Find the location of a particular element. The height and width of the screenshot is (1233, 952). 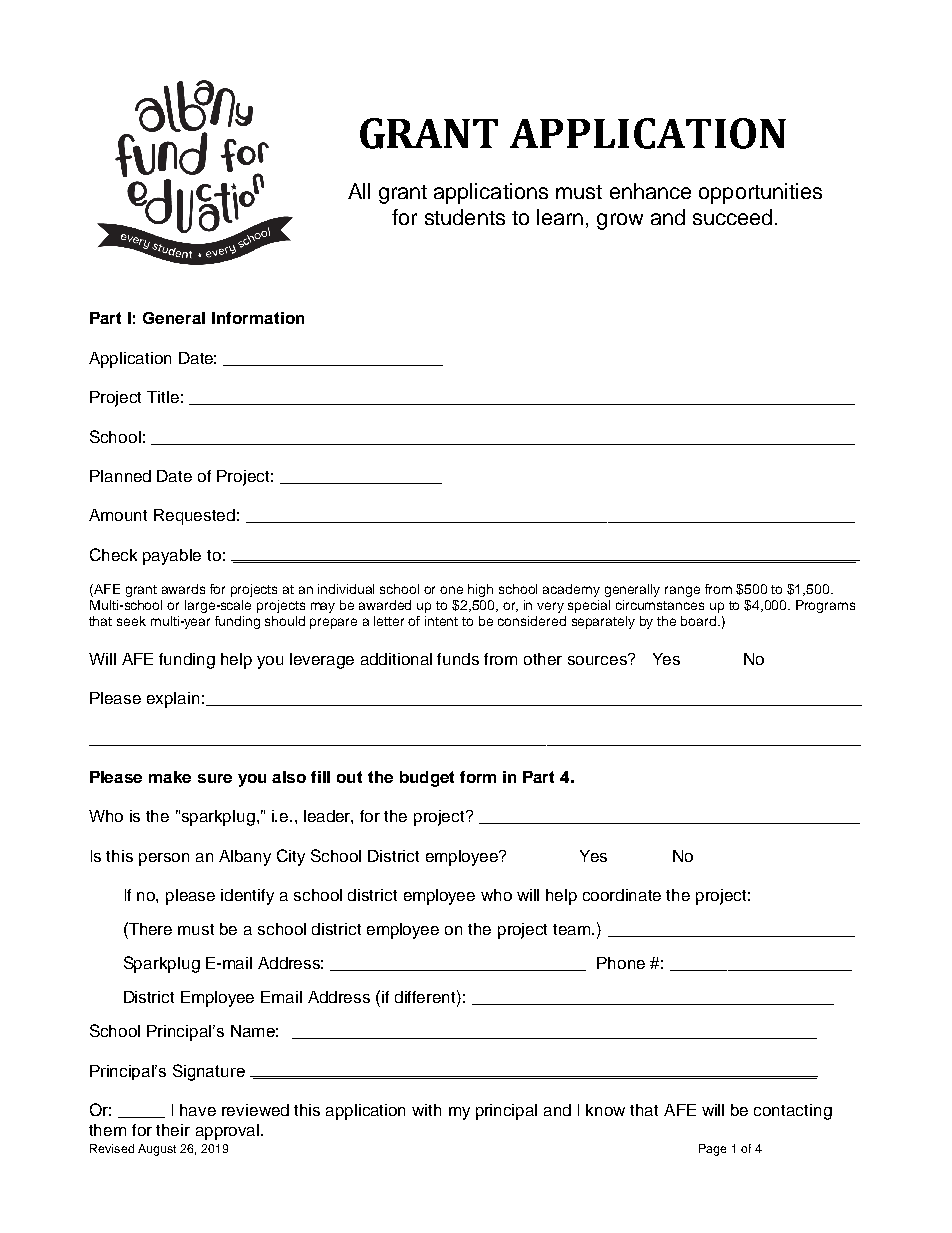

funds is located at coordinates (458, 659).
